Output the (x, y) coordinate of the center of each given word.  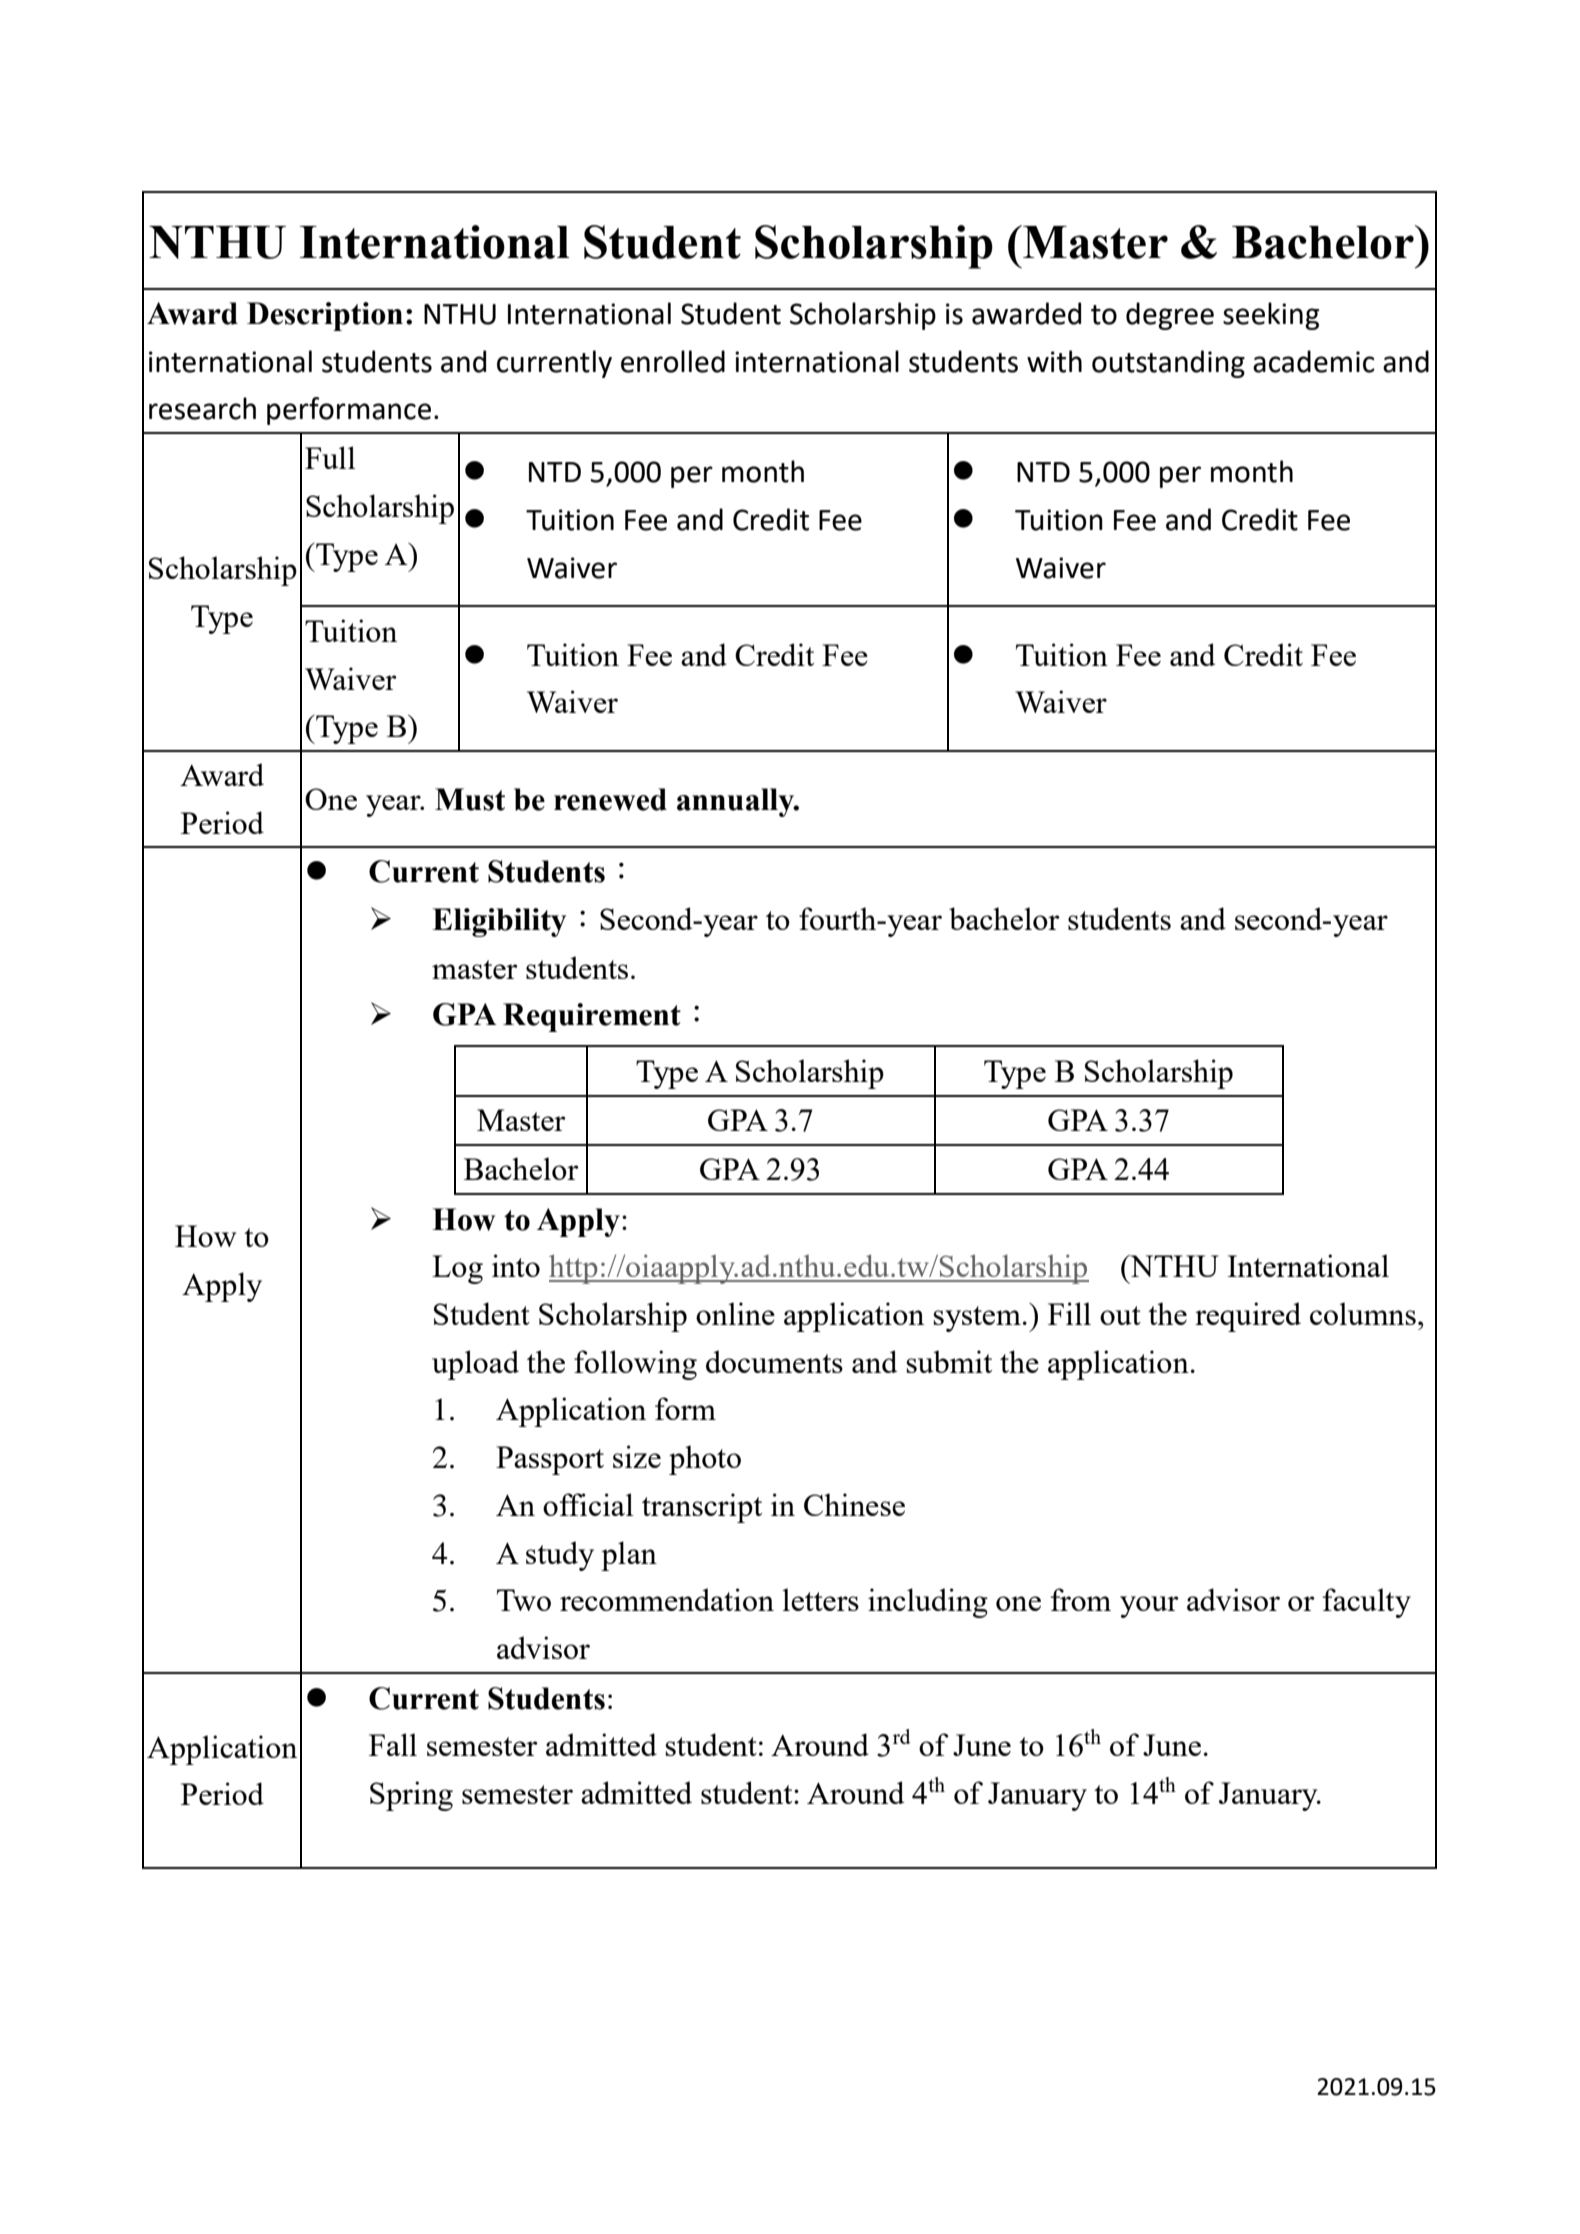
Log (457, 1269)
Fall (393, 1744)
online (735, 1313)
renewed (610, 799)
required (1248, 1317)
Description (325, 316)
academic (1314, 361)
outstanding (1168, 364)
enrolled (673, 361)
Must (470, 799)
